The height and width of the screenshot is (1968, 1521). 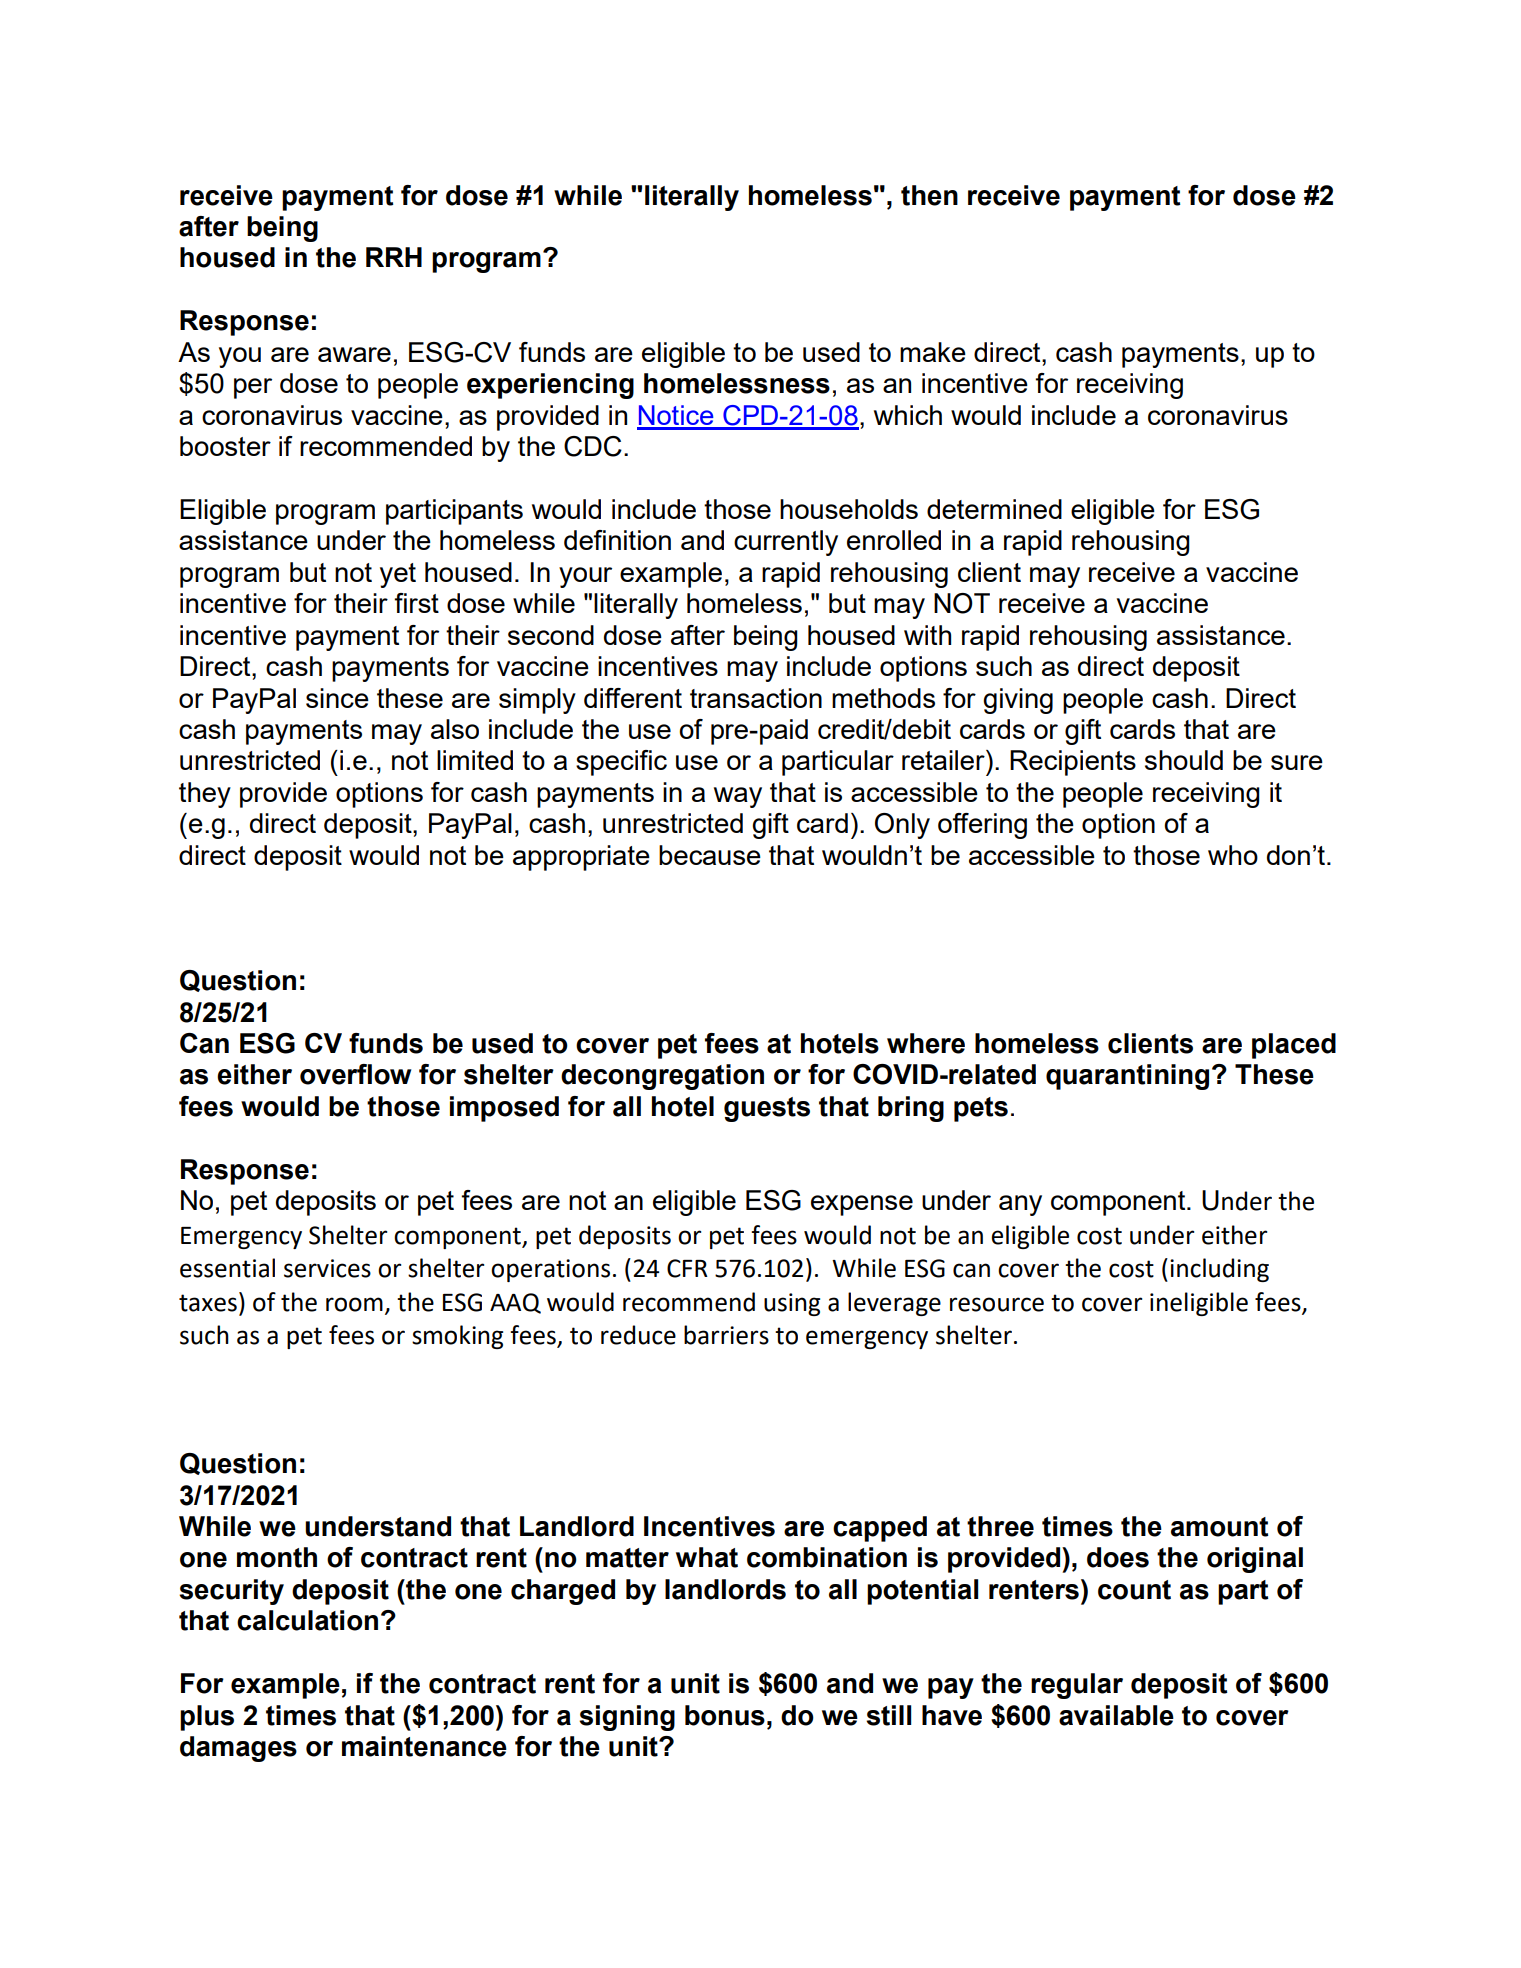 What do you see at coordinates (1219, 1270) in the screenshot?
I see `including` at bounding box center [1219, 1270].
